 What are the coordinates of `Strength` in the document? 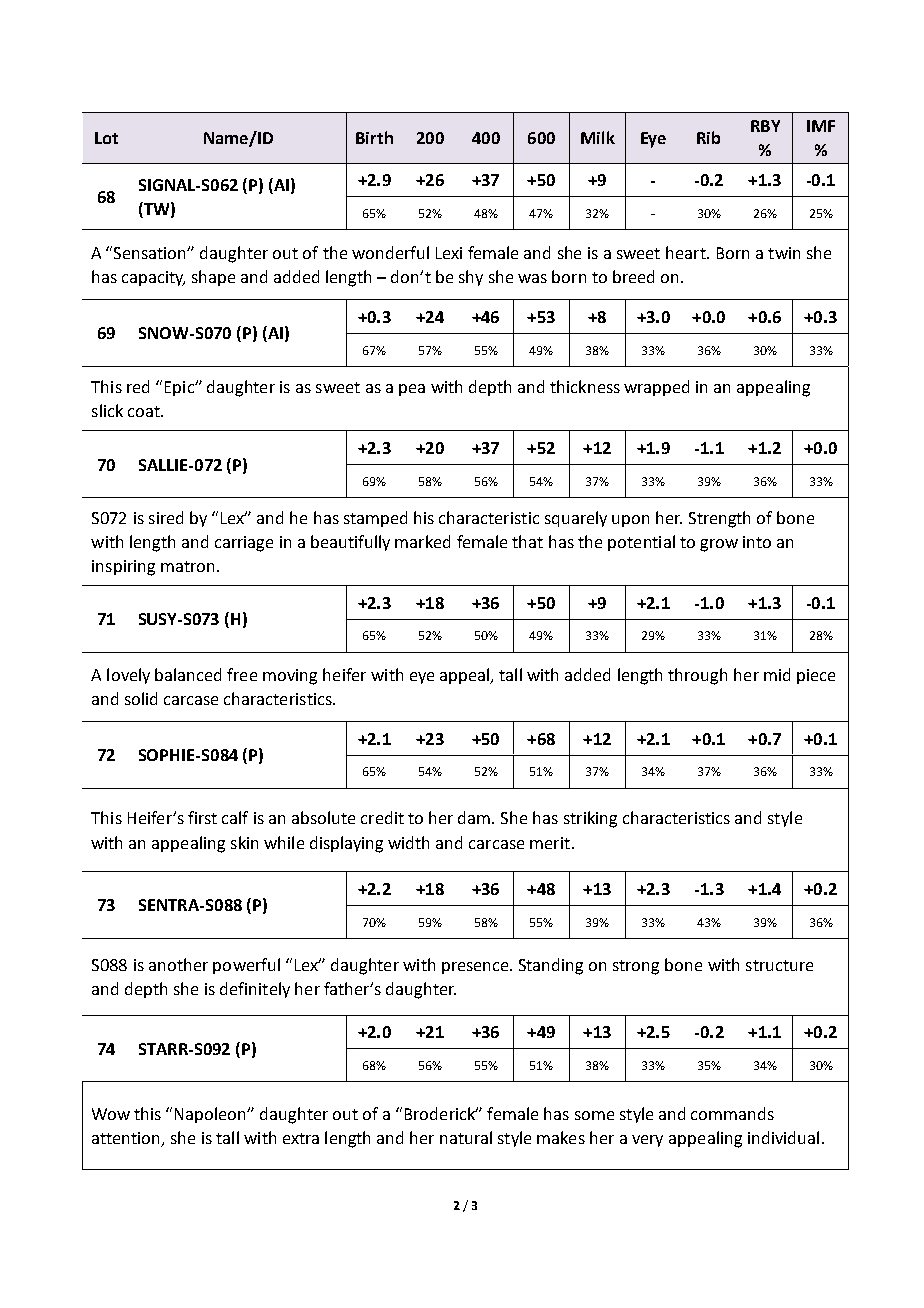 It's located at (719, 519).
